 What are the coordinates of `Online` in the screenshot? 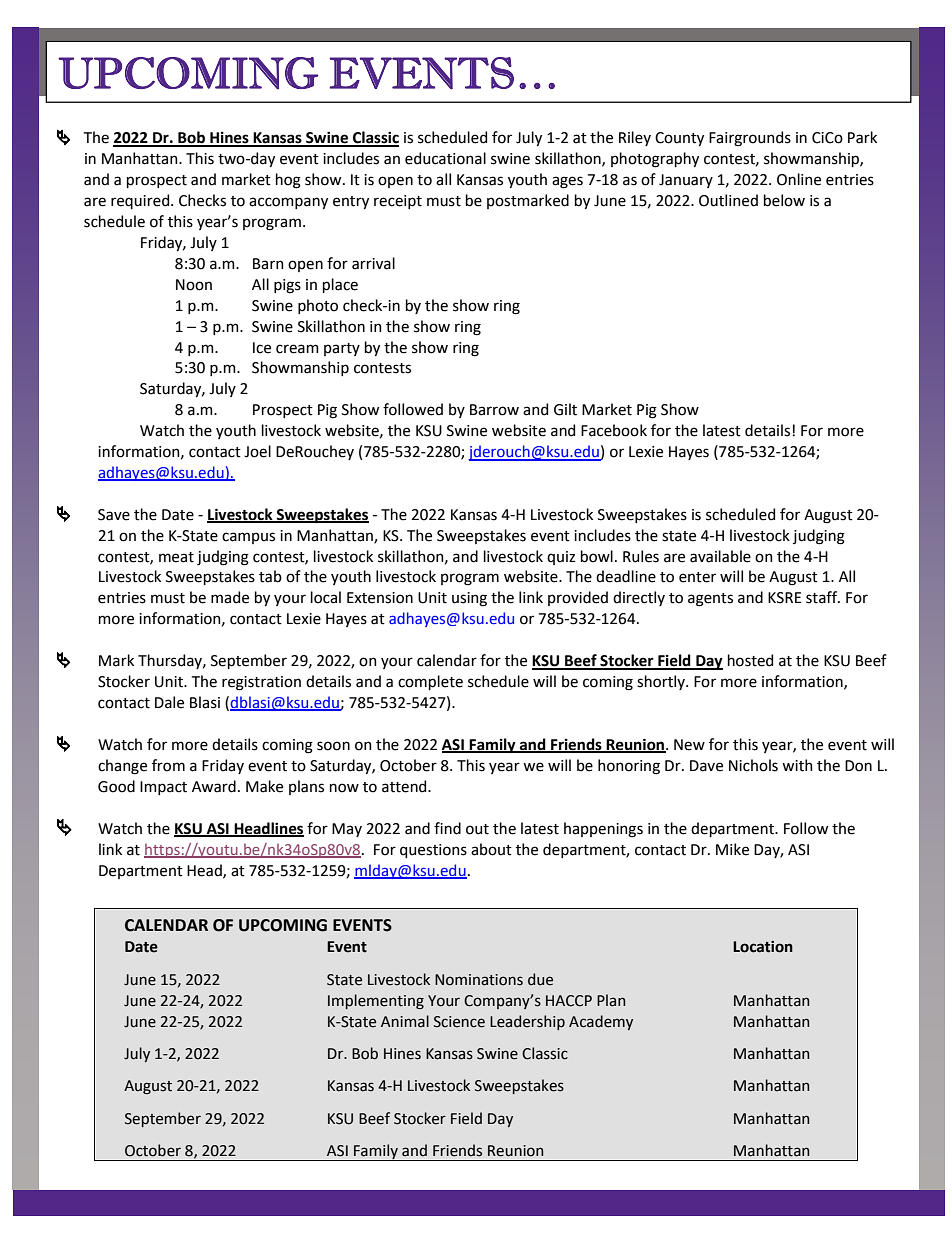 It's located at (799, 179).
